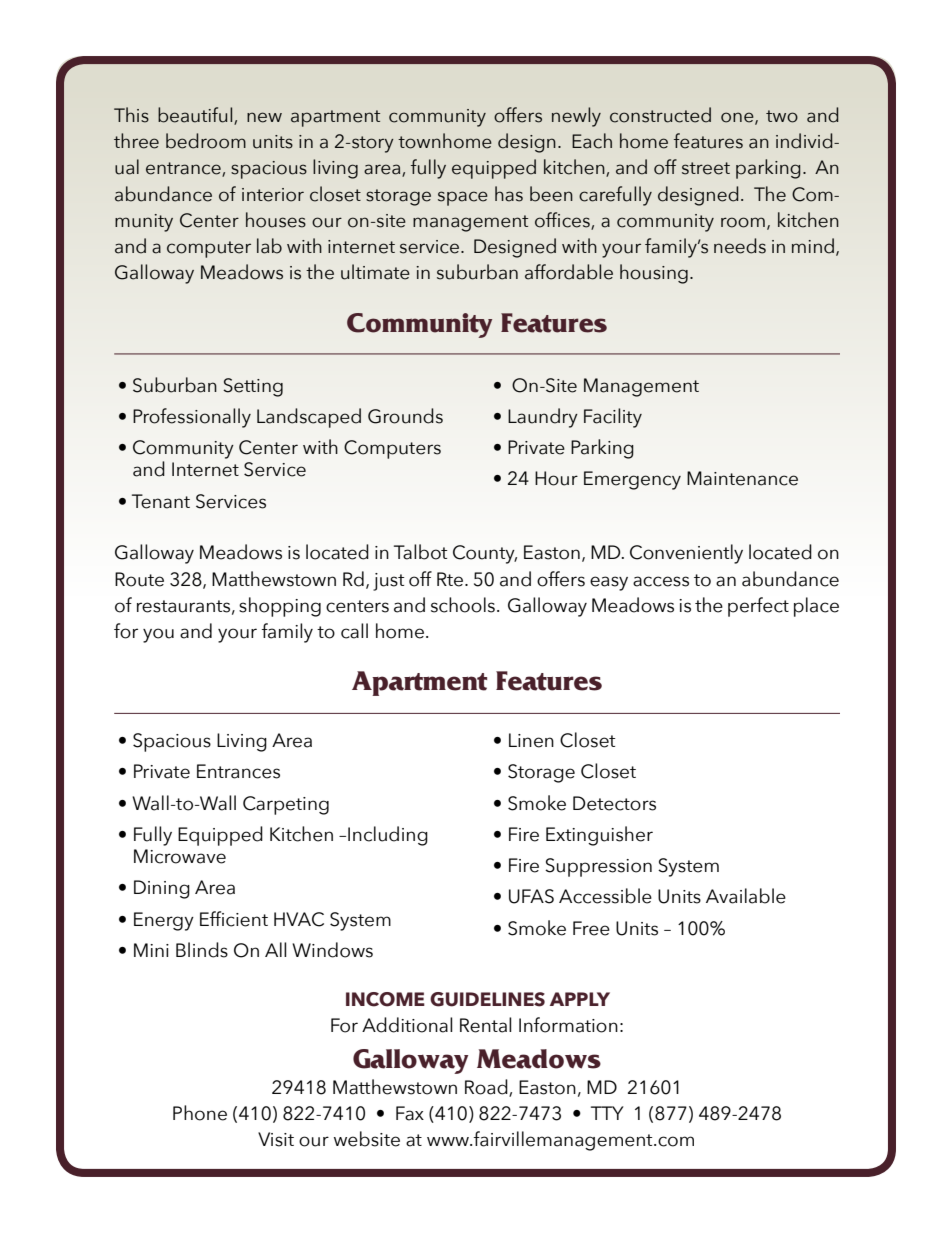  What do you see at coordinates (463, 605) in the screenshot?
I see `schools` at bounding box center [463, 605].
